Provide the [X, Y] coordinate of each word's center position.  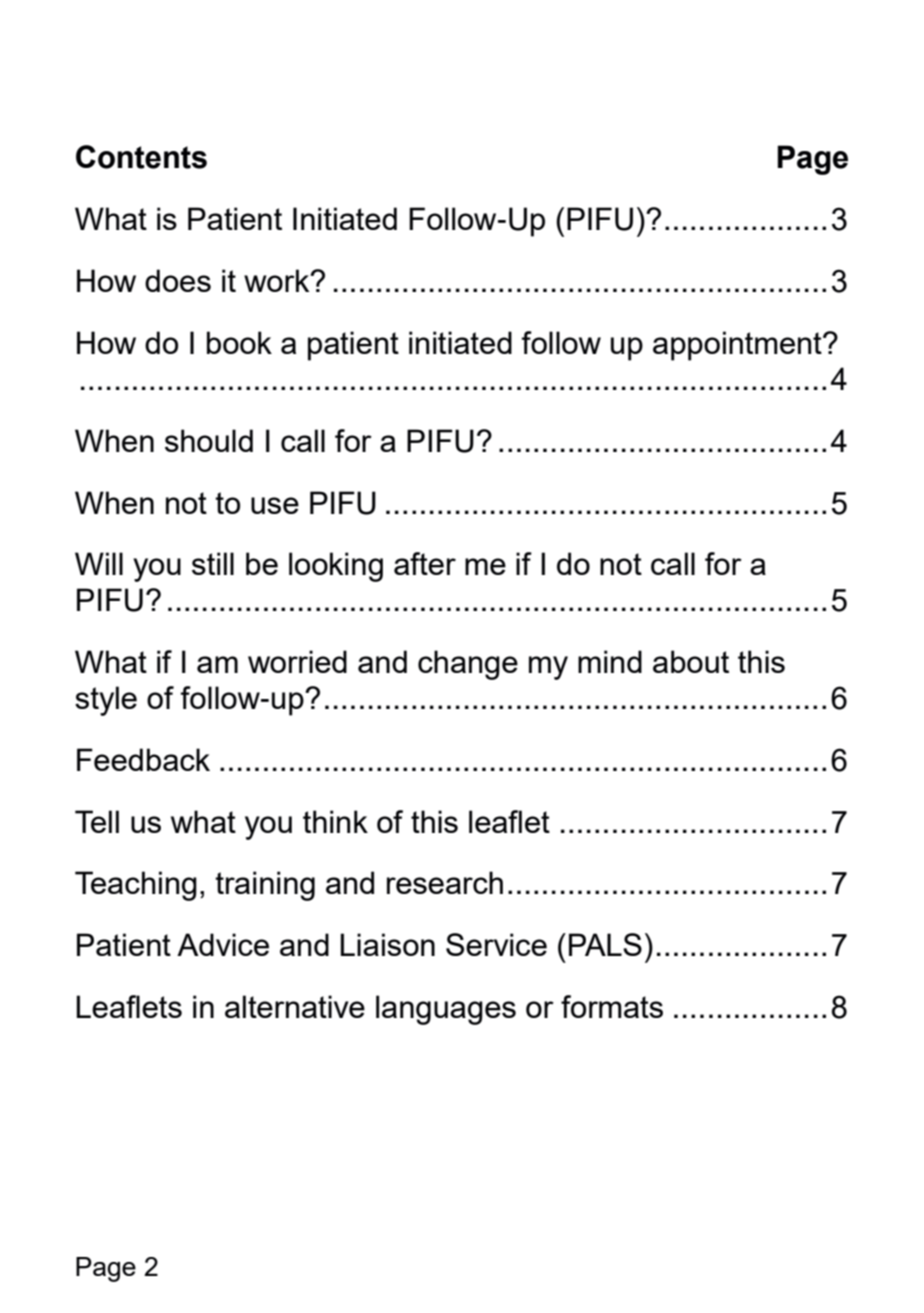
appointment [738, 346]
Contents [141, 157]
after [425, 563]
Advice [223, 944]
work [278, 280]
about [691, 661]
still [213, 563]
